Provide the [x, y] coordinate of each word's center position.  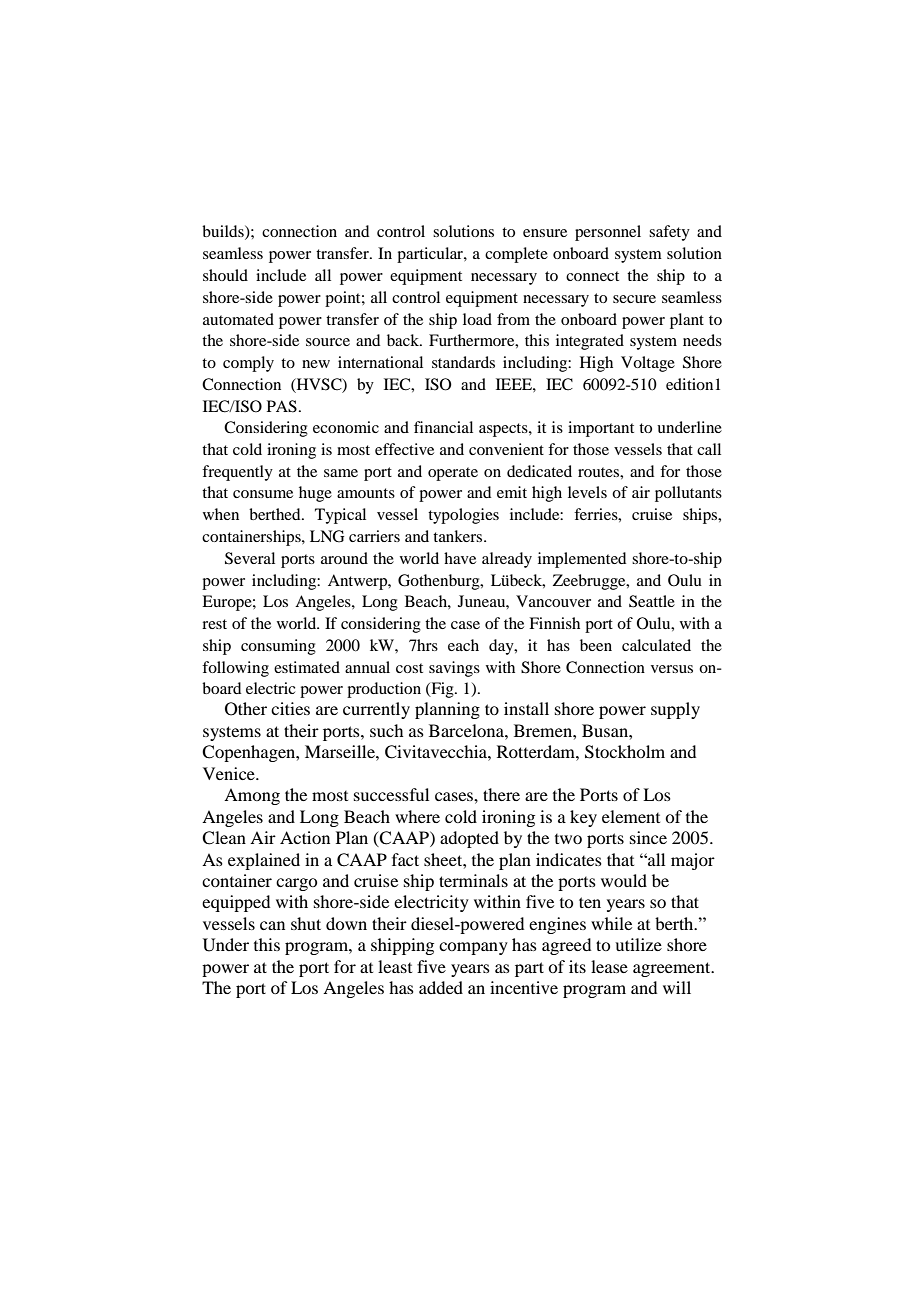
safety [669, 233]
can [272, 925]
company [473, 948]
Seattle [652, 601]
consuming [278, 647]
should [225, 275]
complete [516, 255]
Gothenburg [440, 582]
